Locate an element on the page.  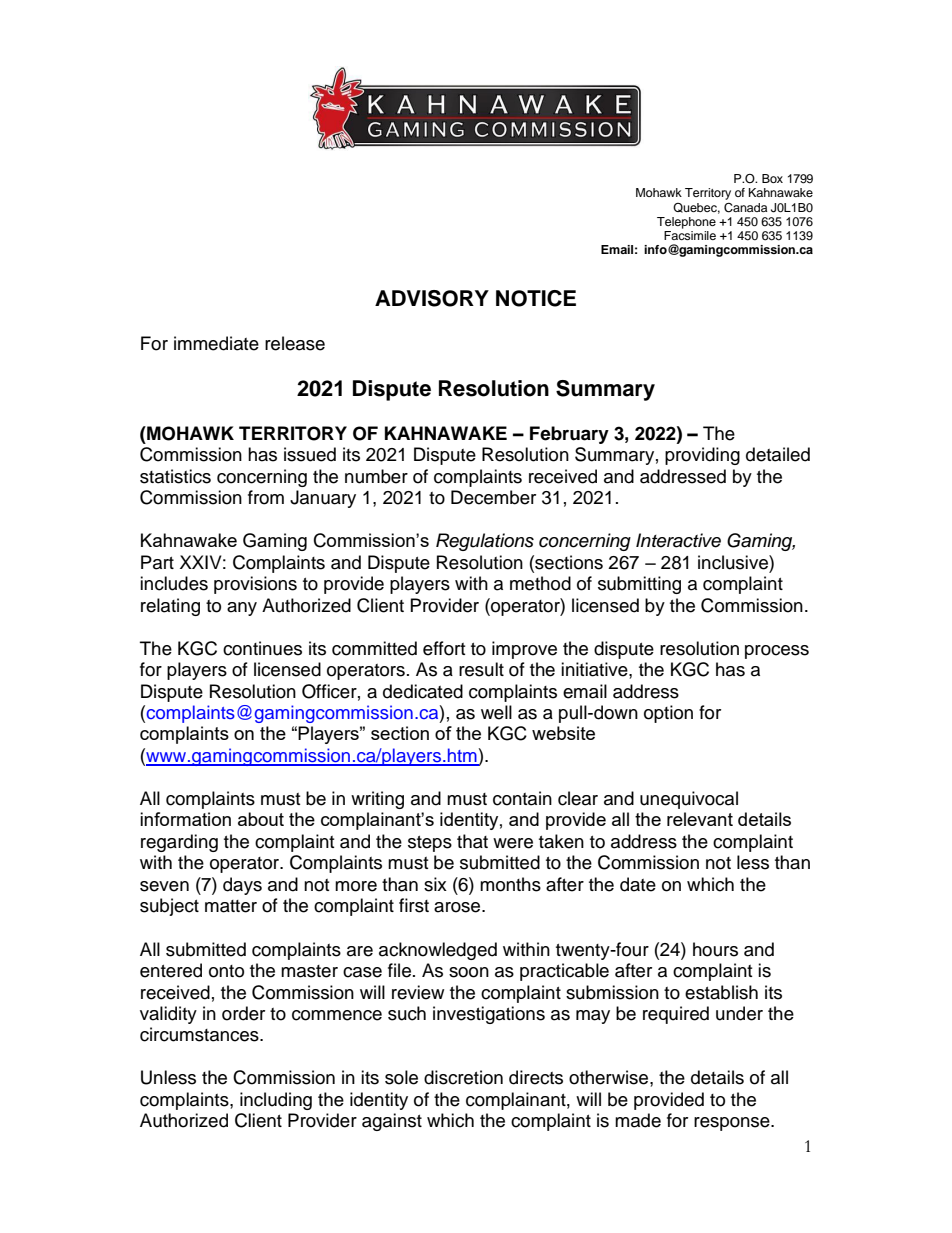
process is located at coordinates (777, 652).
